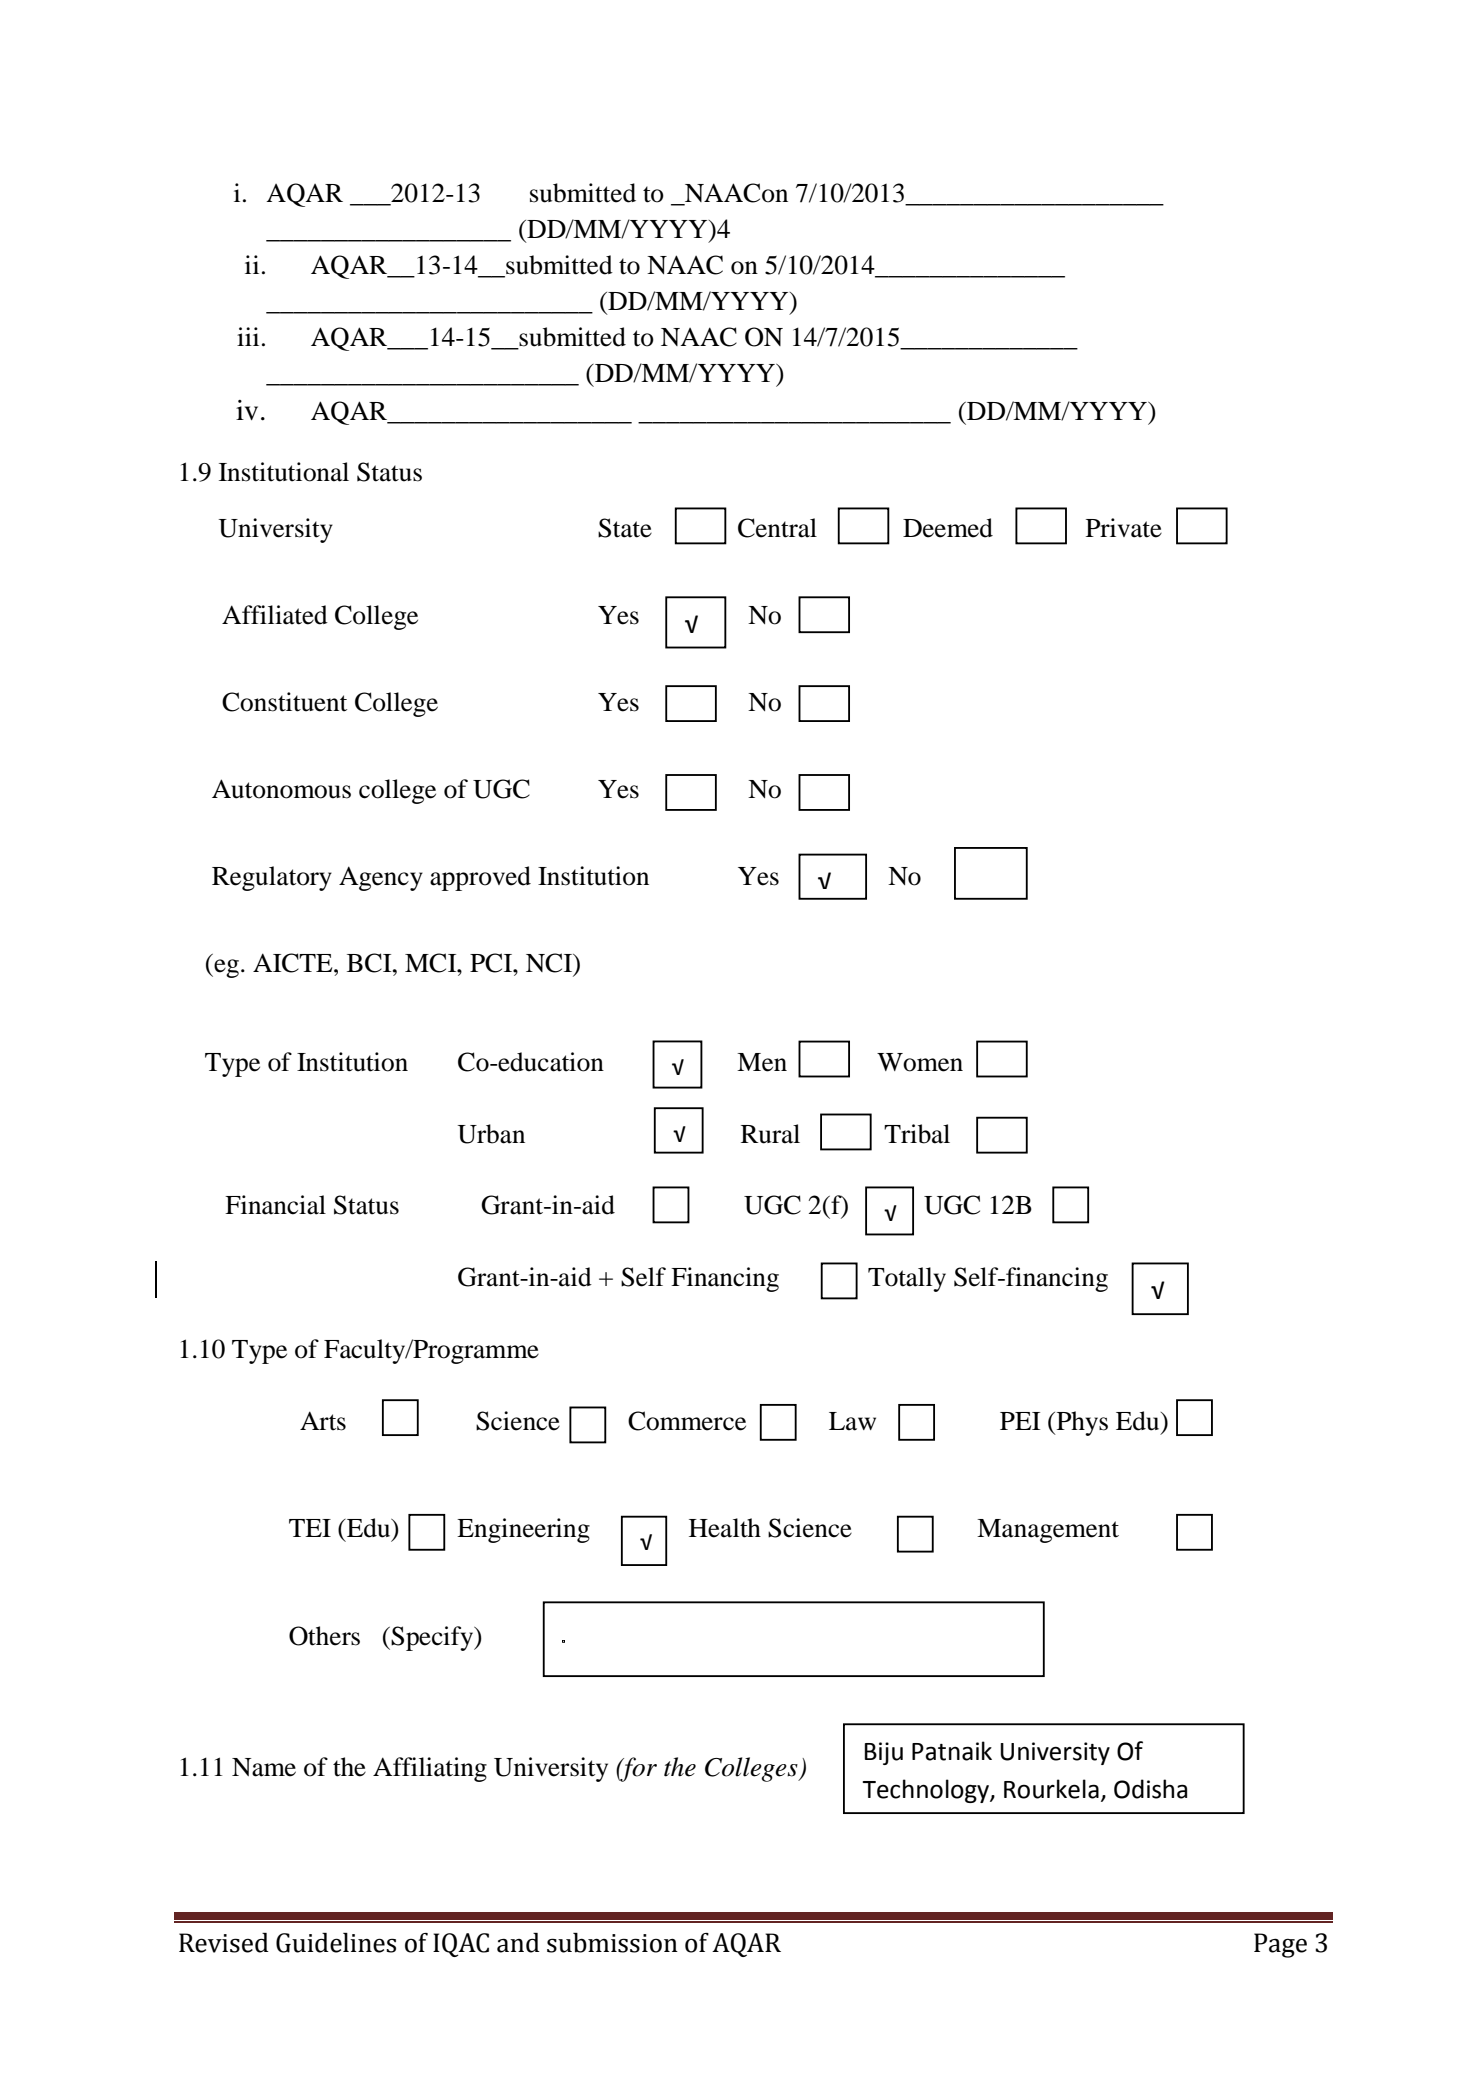 The image size is (1469, 2078). I want to click on approved, so click(480, 878).
